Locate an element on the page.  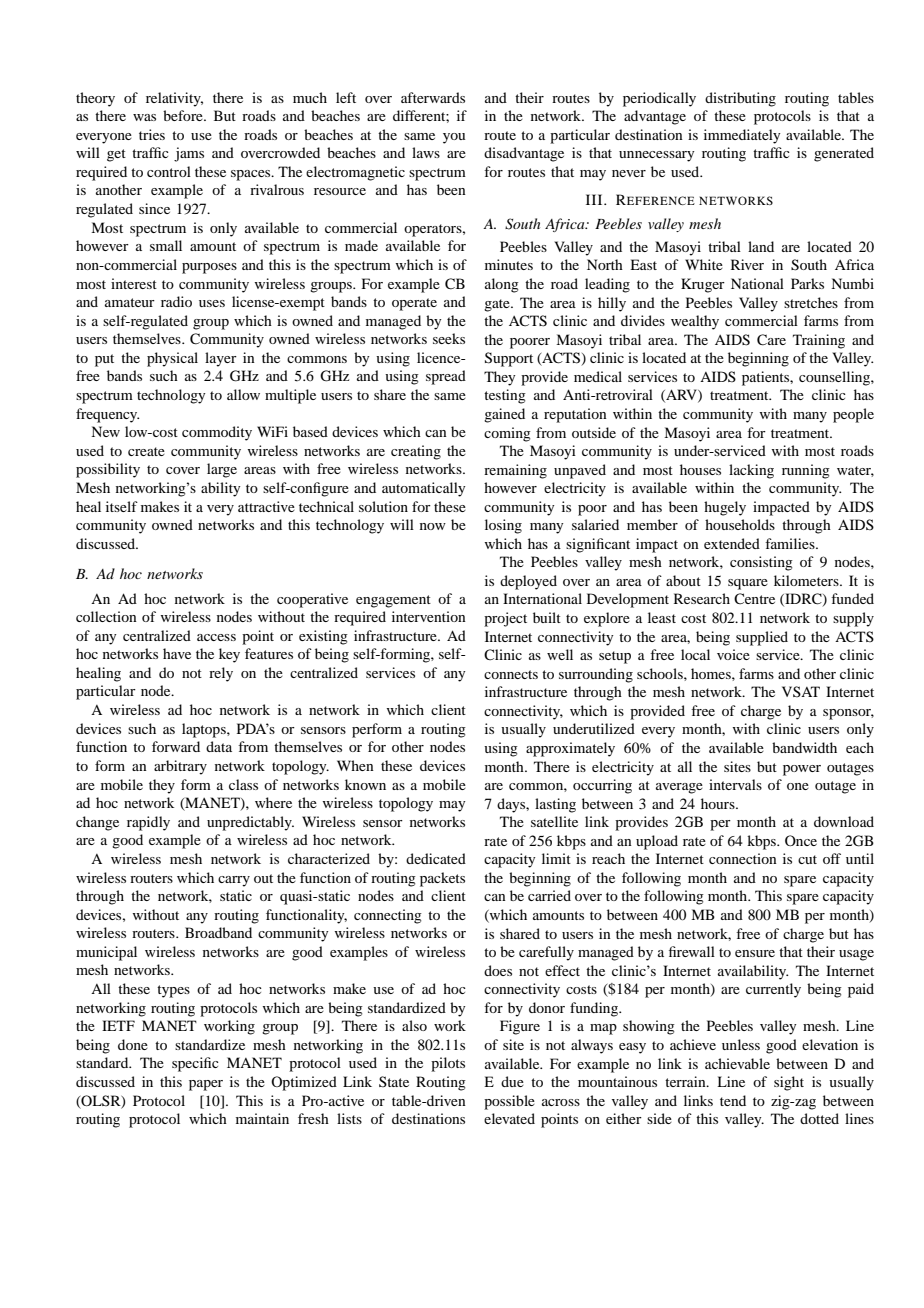
before is located at coordinates (184, 115).
